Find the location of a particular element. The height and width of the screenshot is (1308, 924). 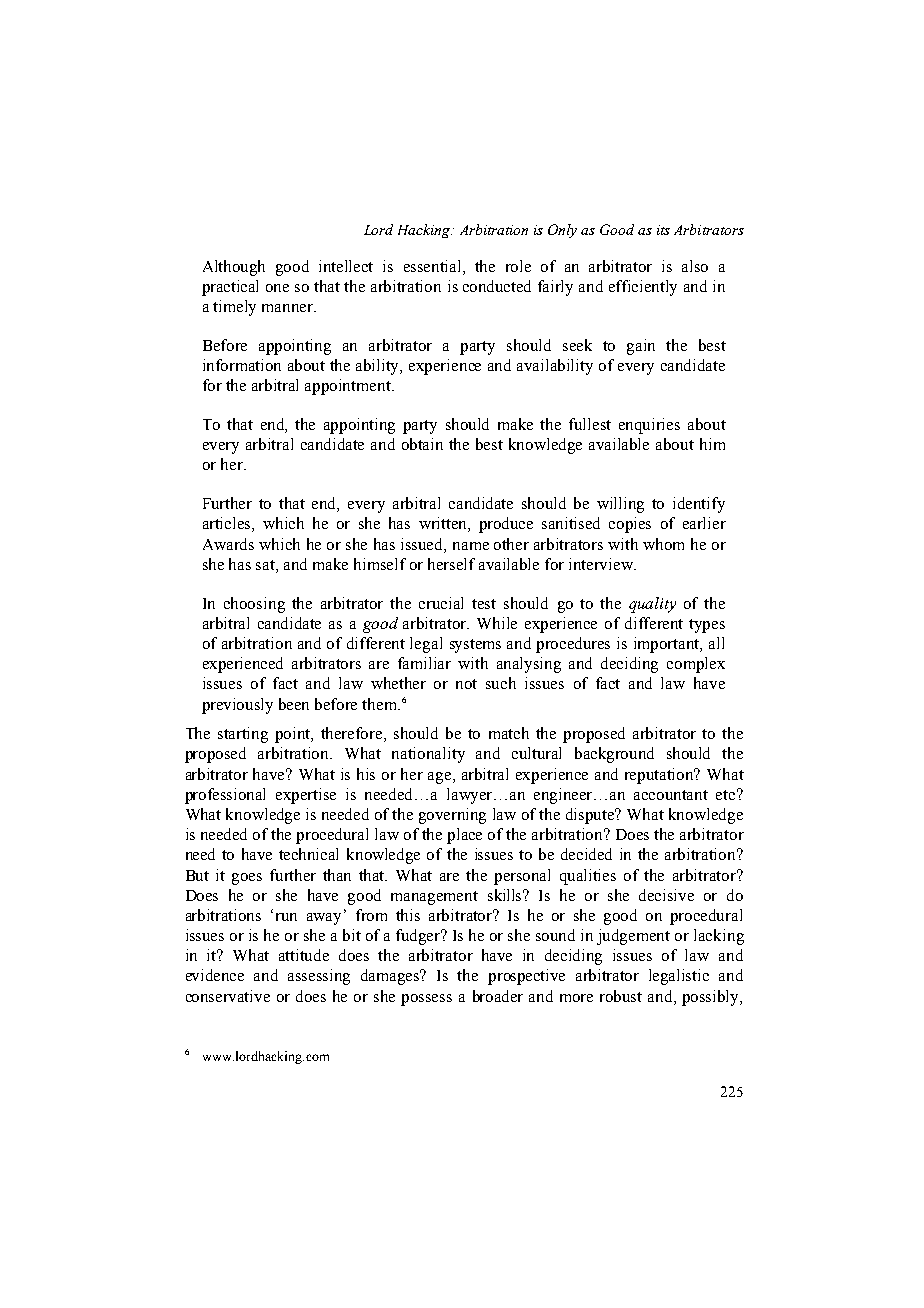

nationality is located at coordinates (428, 755).
